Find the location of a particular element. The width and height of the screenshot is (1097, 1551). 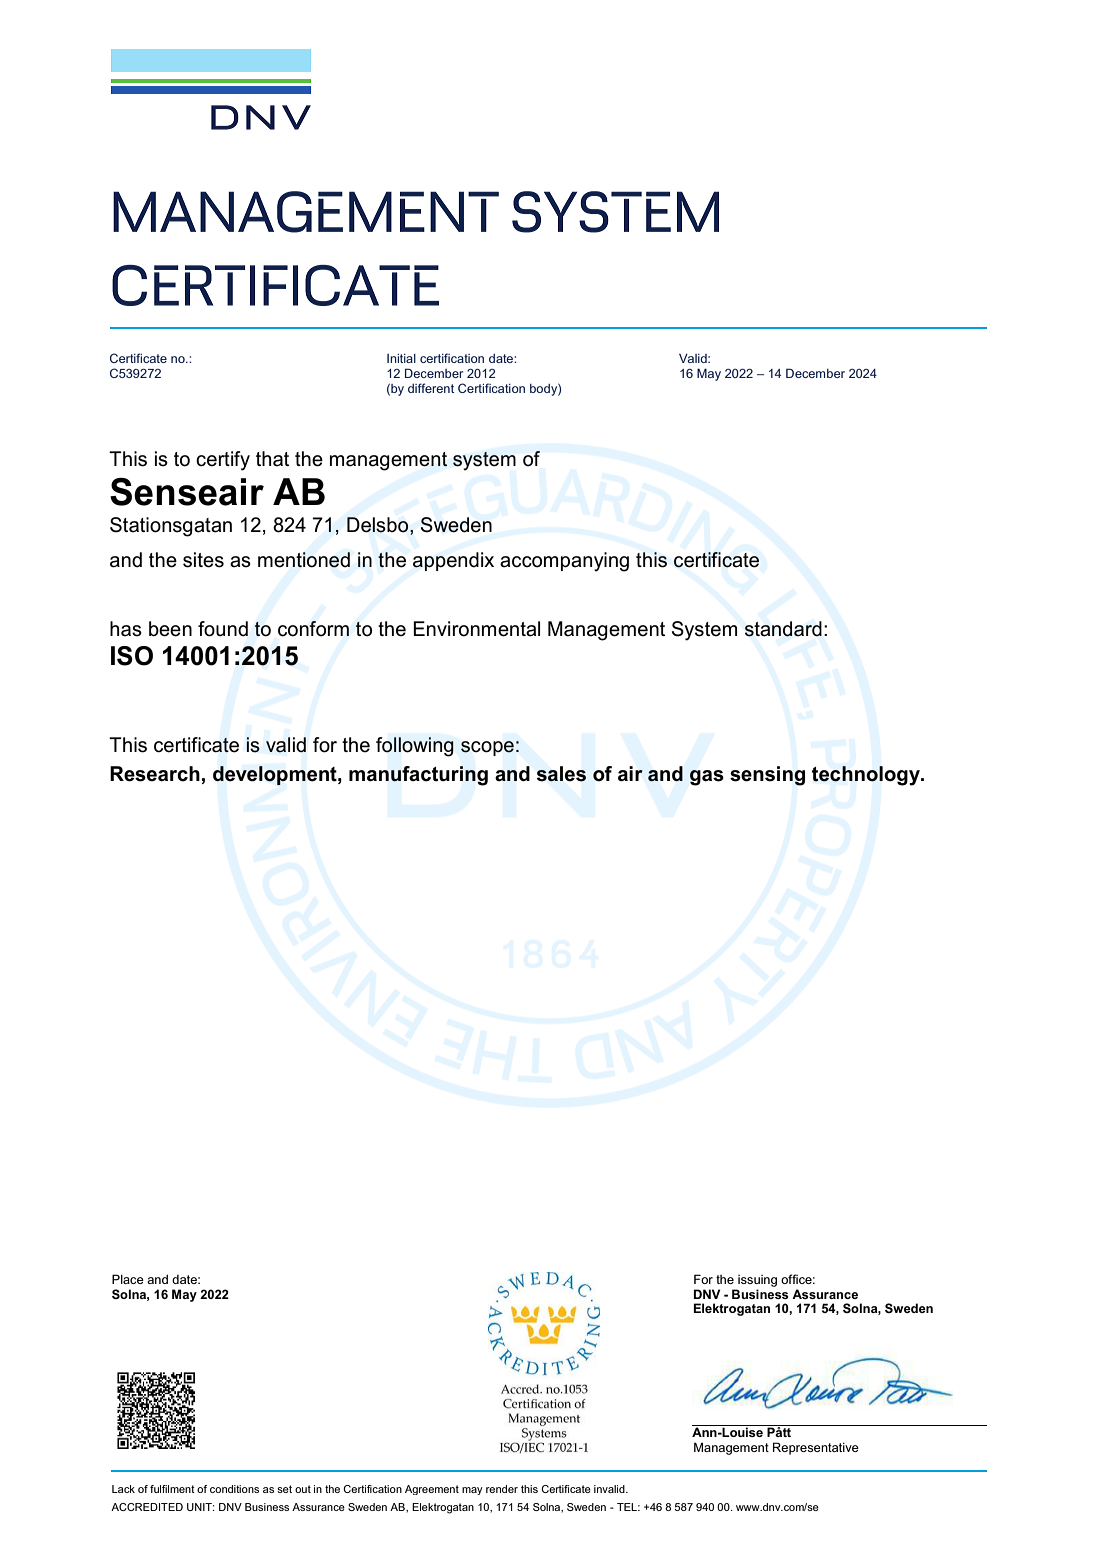

accompanying is located at coordinates (564, 562).
